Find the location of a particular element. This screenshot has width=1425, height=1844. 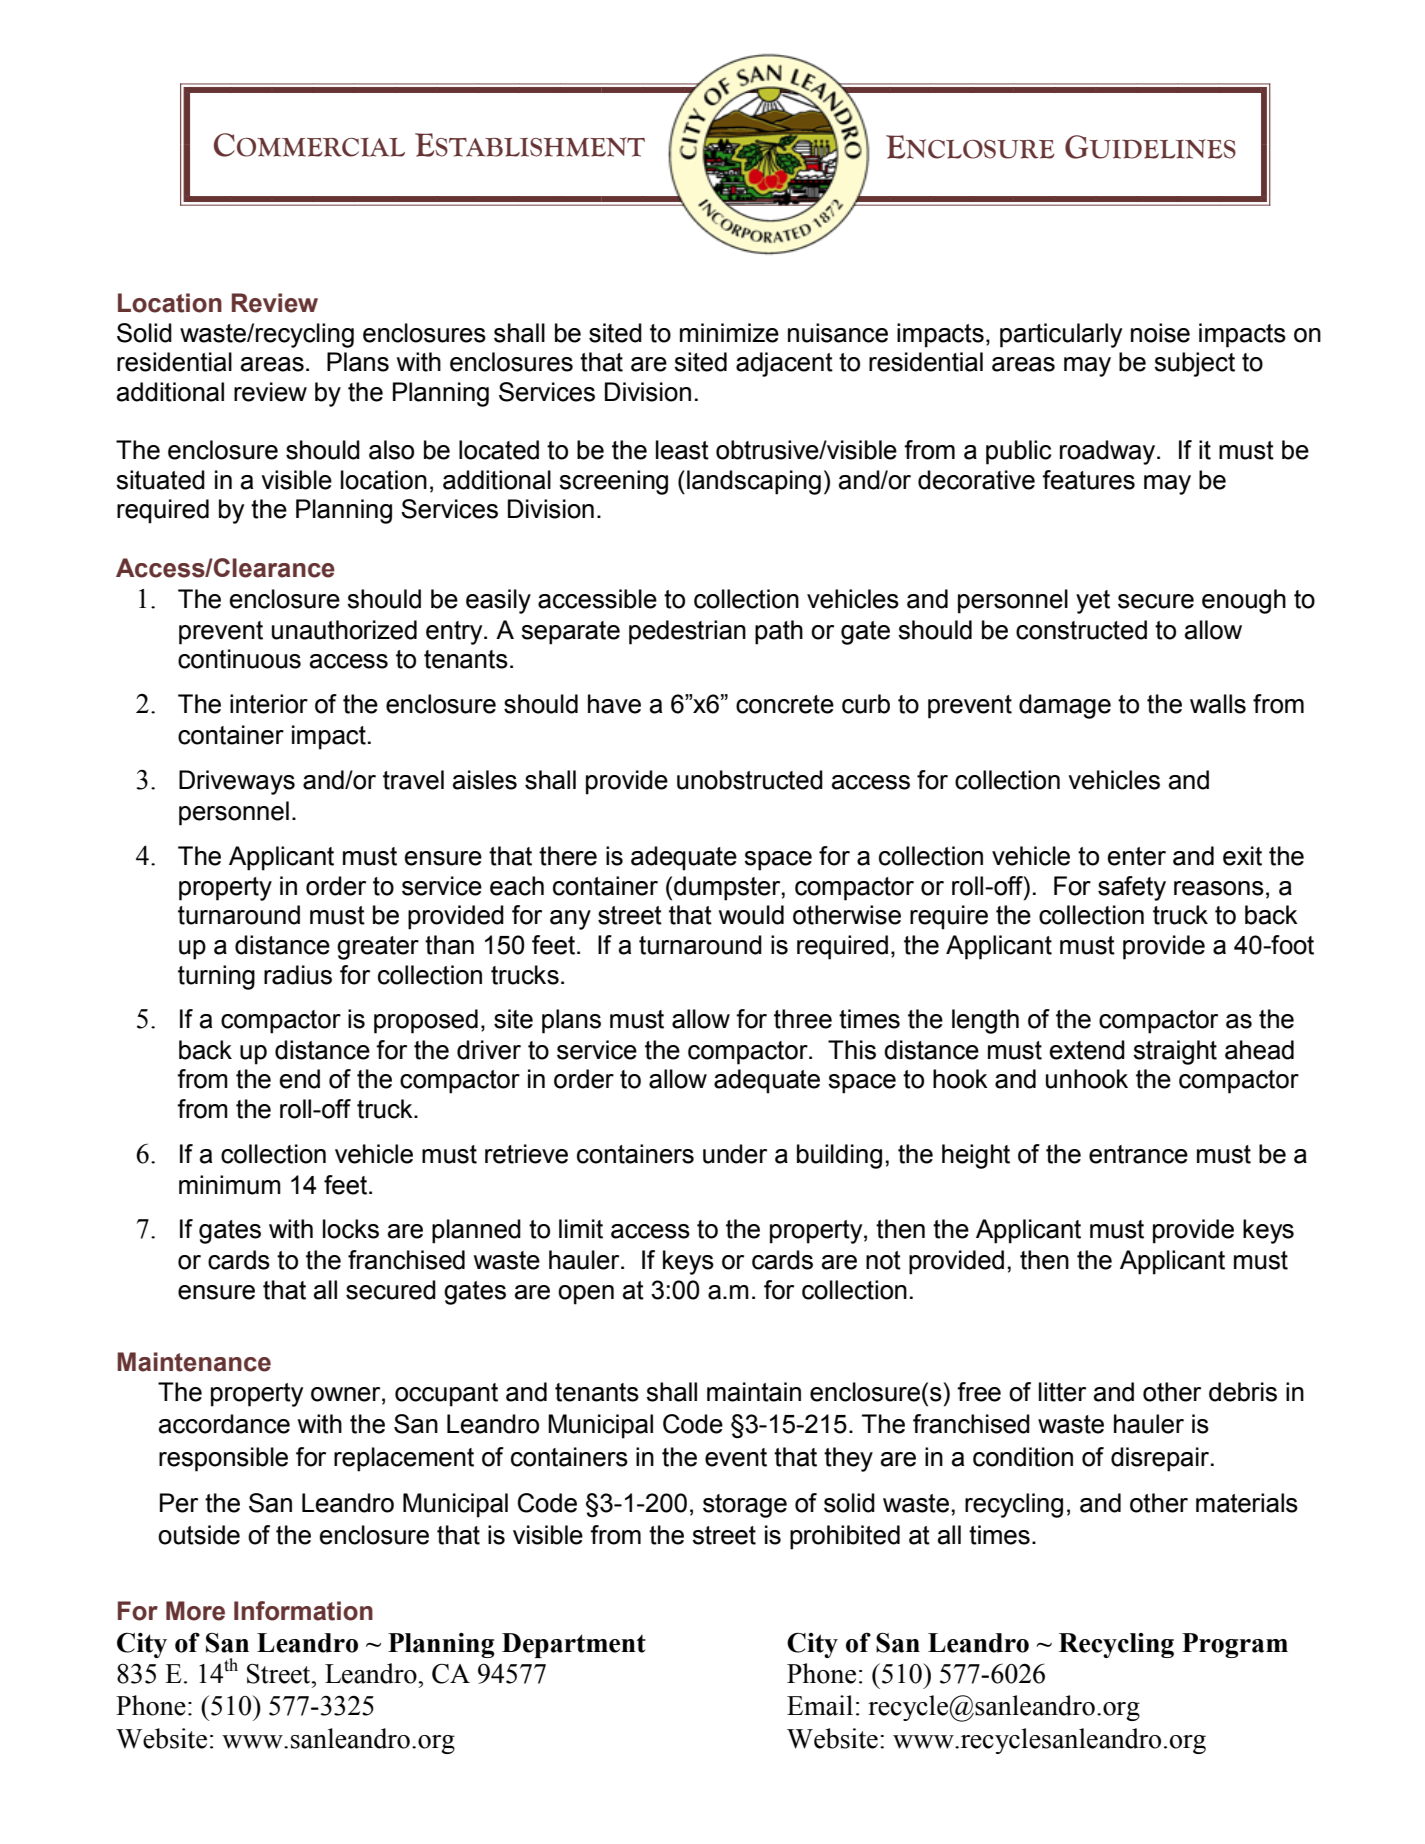

litter is located at coordinates (1062, 1392).
